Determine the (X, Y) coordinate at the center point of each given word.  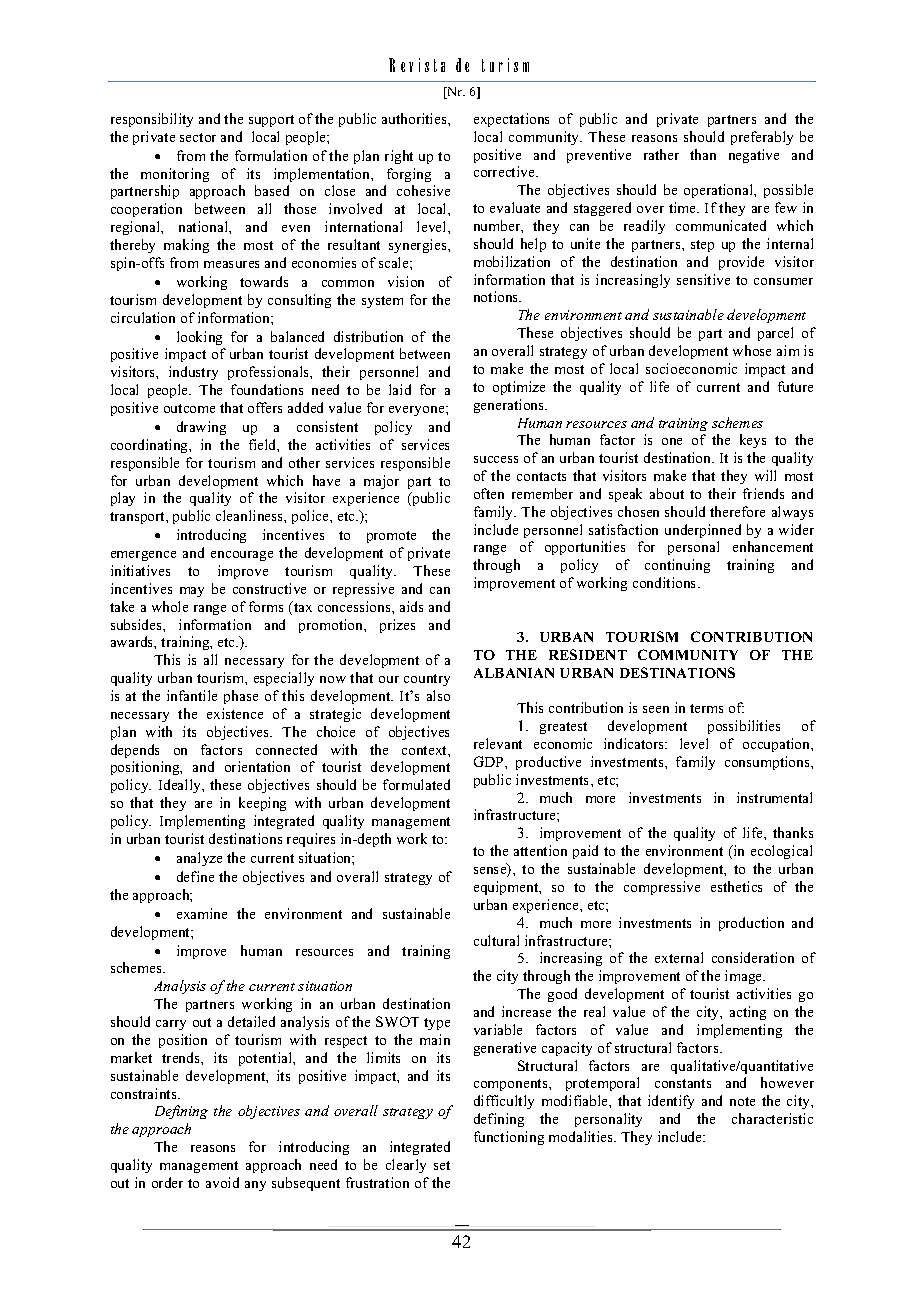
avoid (222, 1182)
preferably (762, 138)
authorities (415, 118)
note (742, 1101)
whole (170, 606)
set (442, 1165)
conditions (666, 582)
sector (198, 137)
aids (411, 606)
